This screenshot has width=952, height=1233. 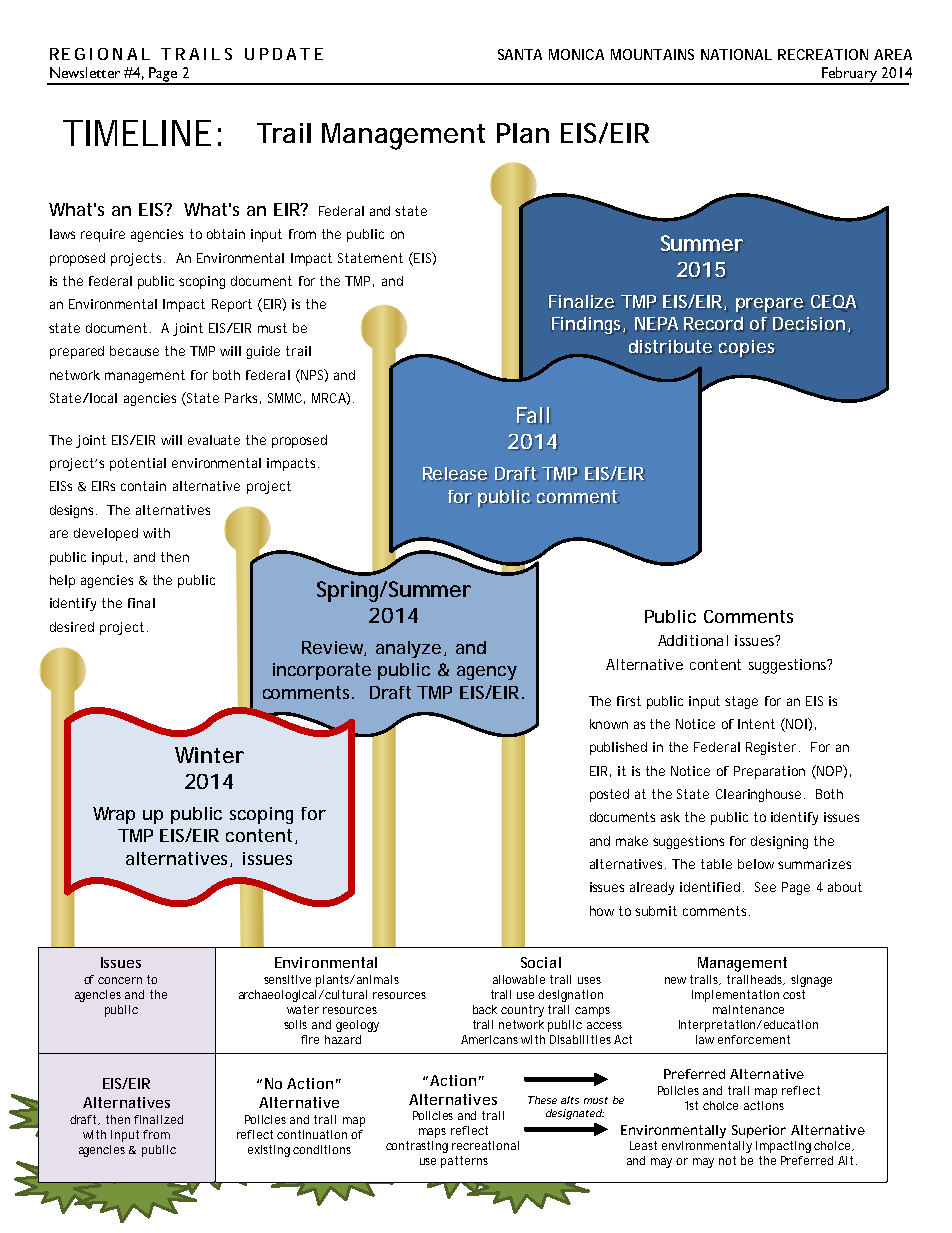 I want to click on TIMELINE, so click(x=137, y=133).
